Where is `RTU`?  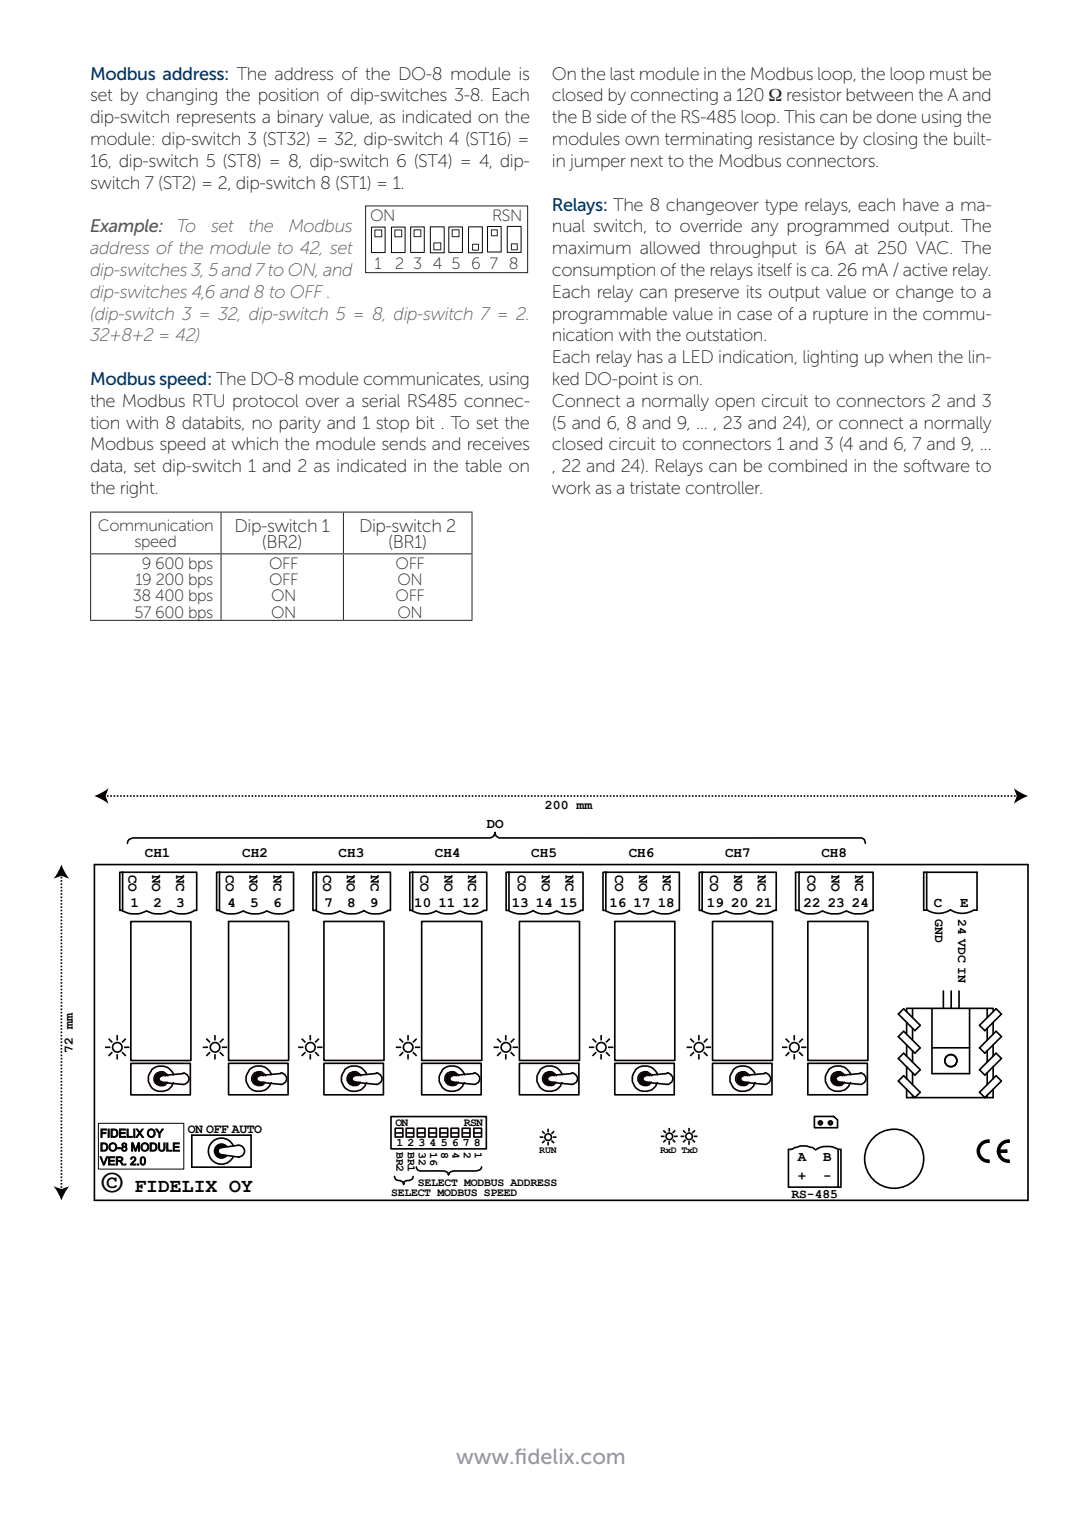 RTU is located at coordinates (208, 400).
